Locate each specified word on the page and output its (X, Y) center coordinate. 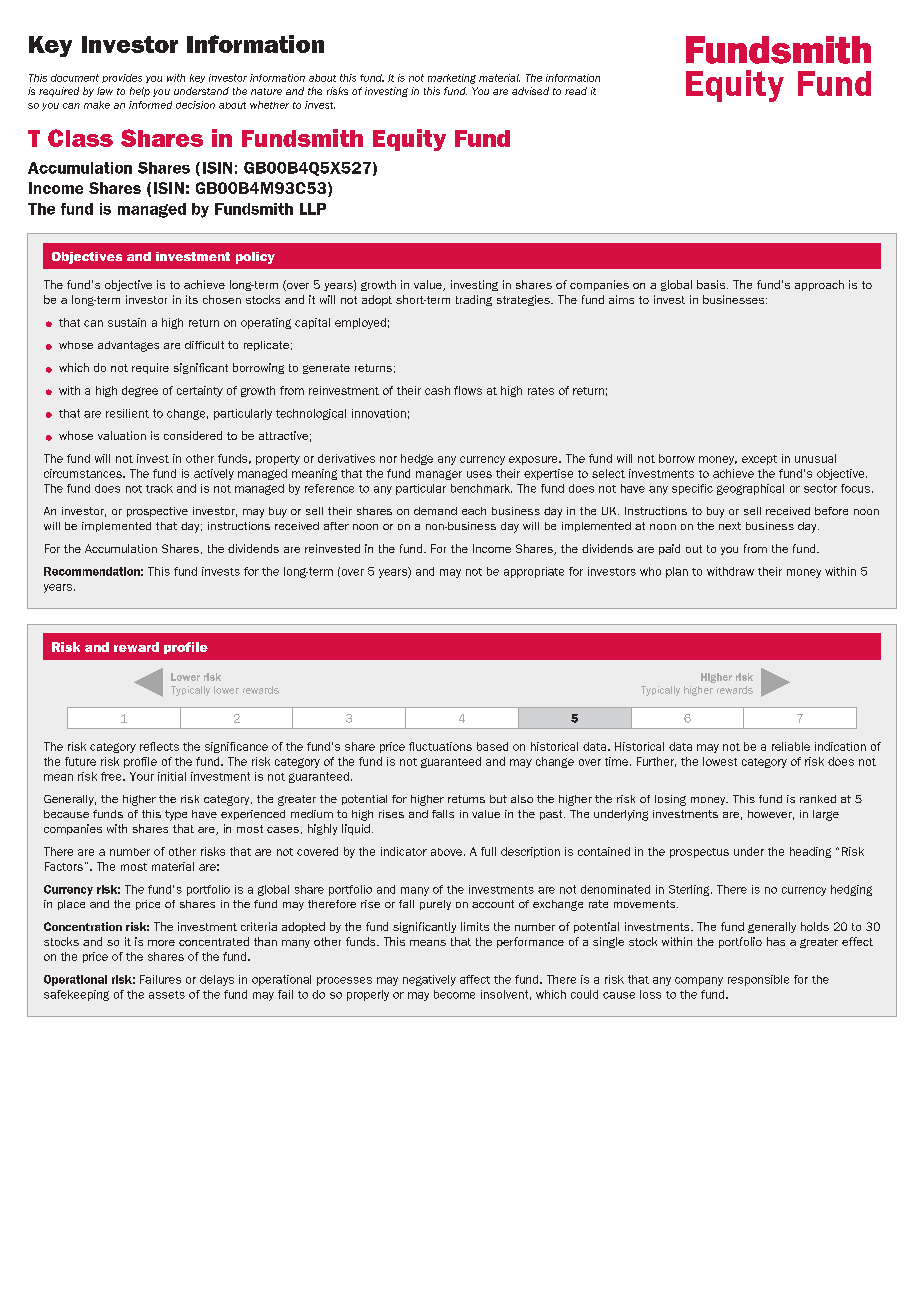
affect (475, 979)
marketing (452, 79)
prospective (157, 512)
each (474, 511)
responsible (758, 980)
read (576, 91)
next (730, 526)
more (161, 943)
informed (150, 105)
